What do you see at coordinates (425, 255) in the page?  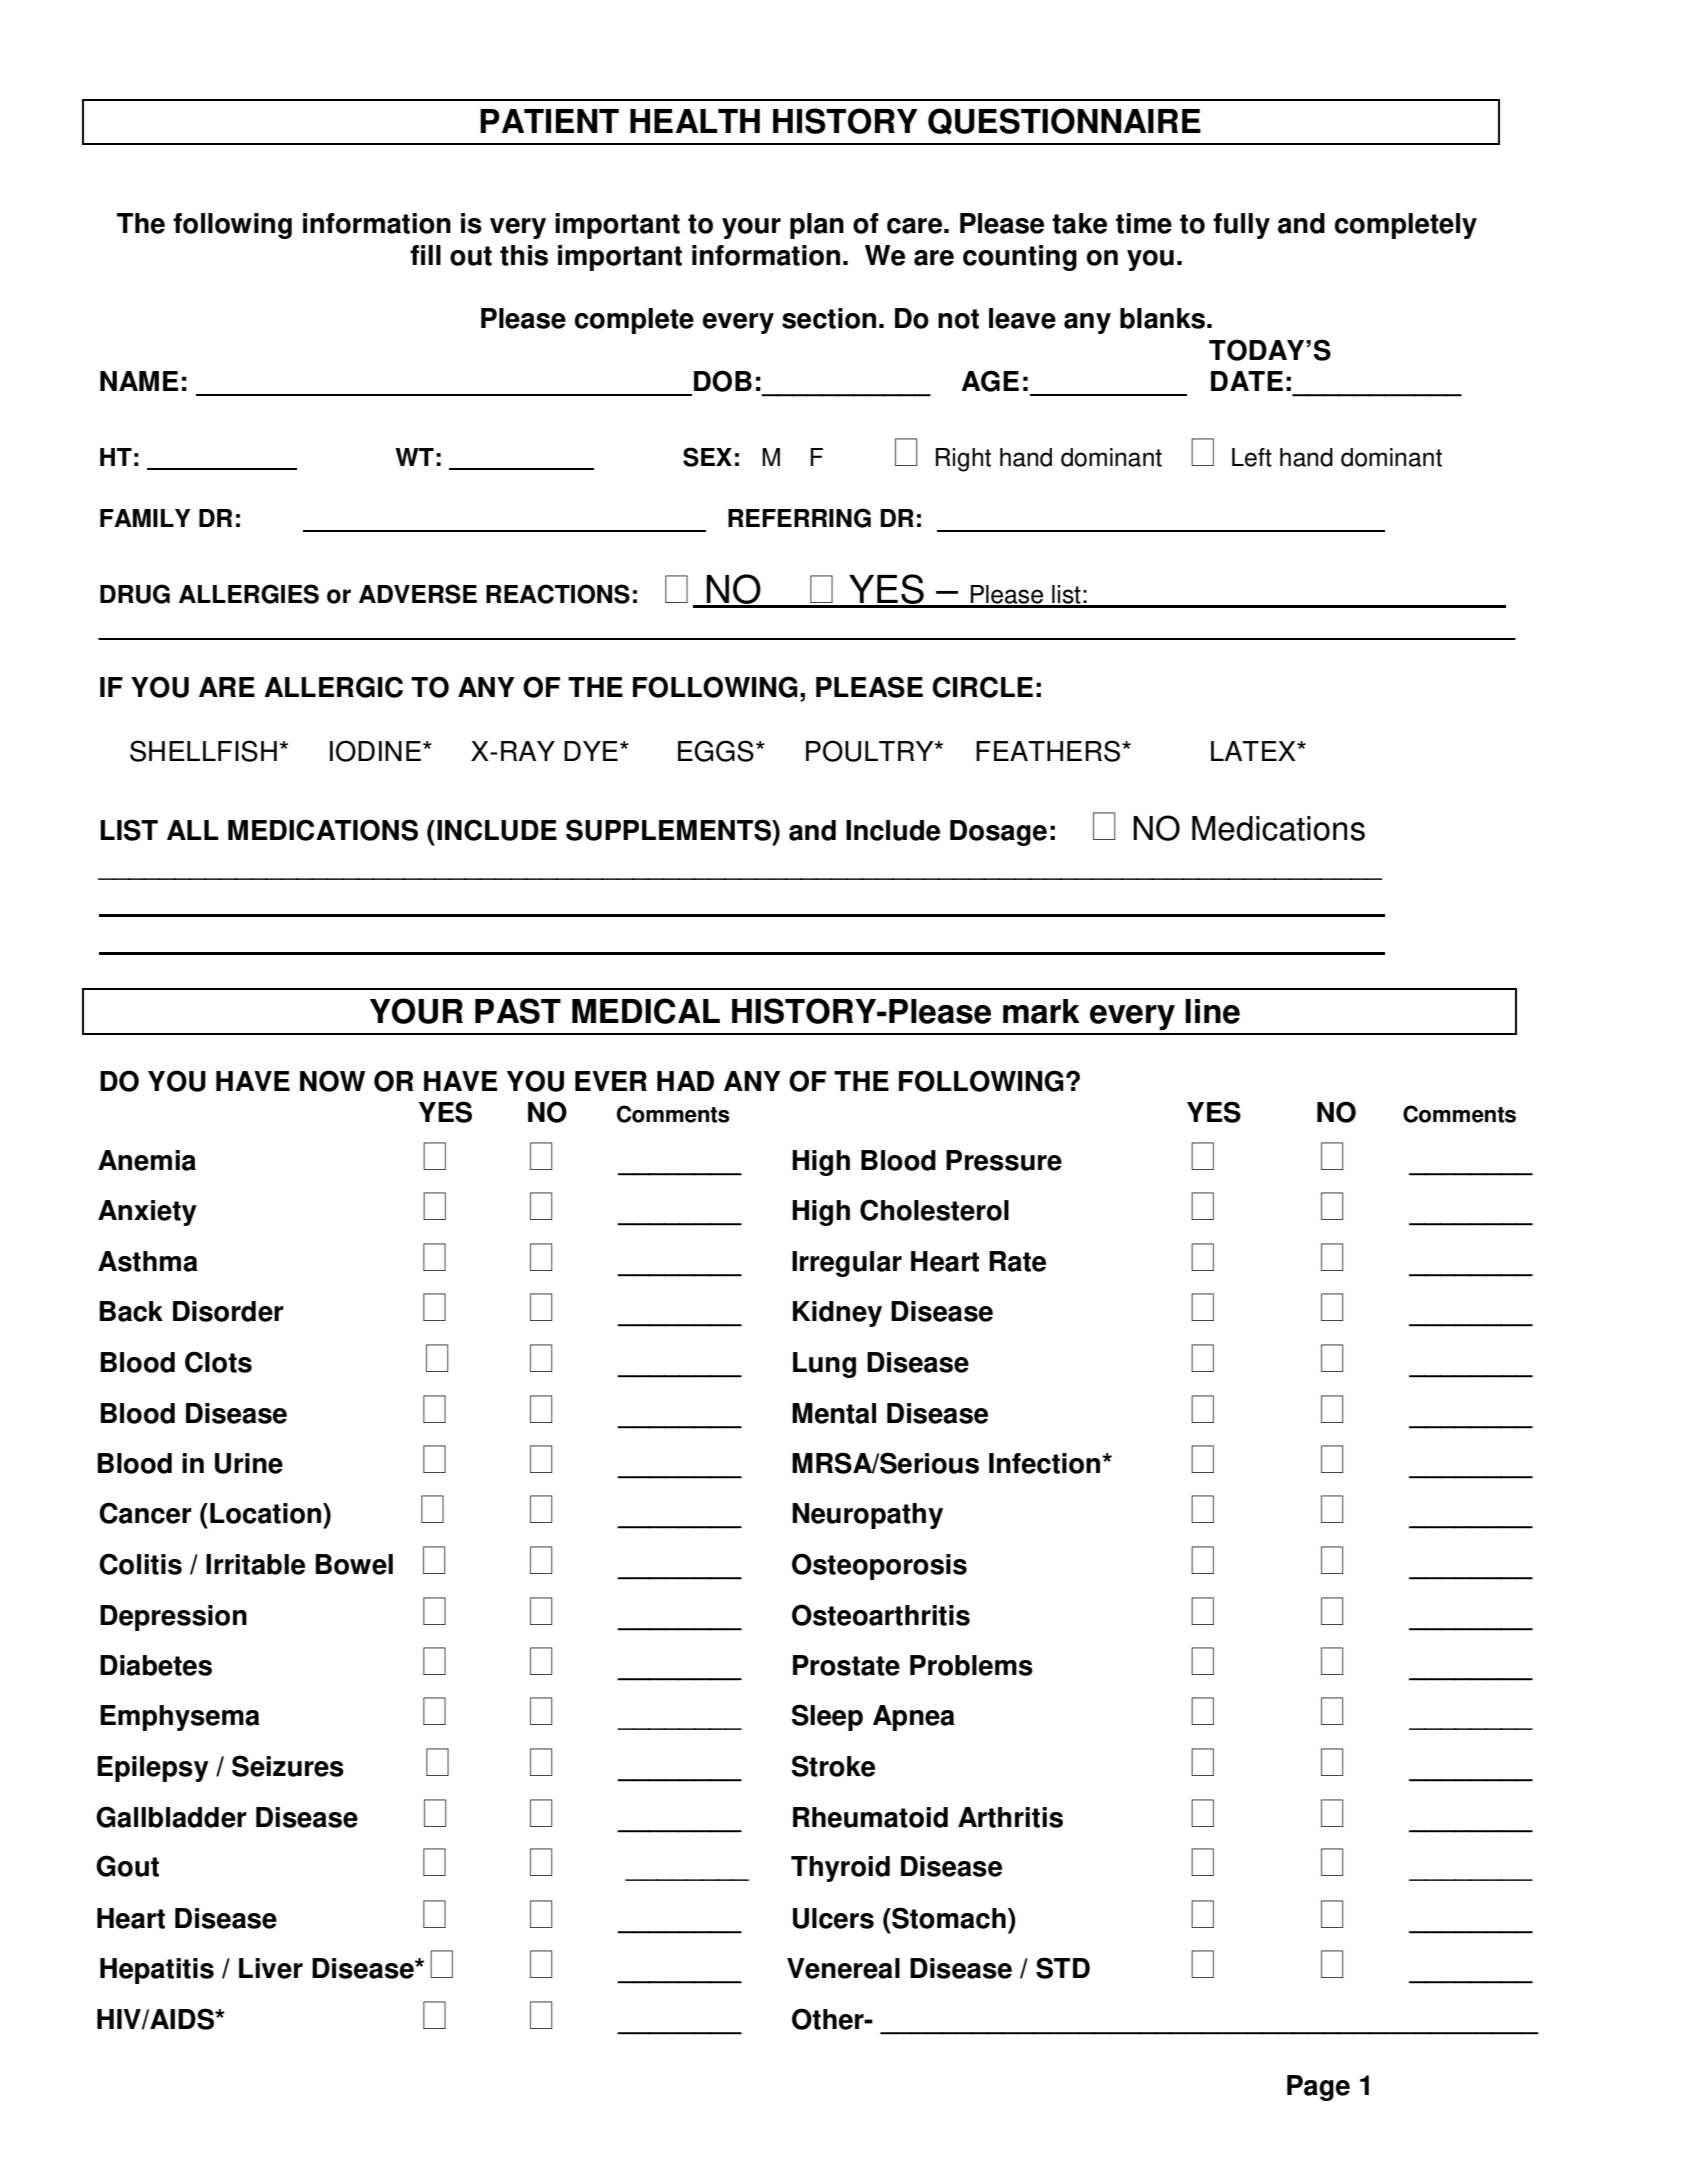 I see `fill` at bounding box center [425, 255].
